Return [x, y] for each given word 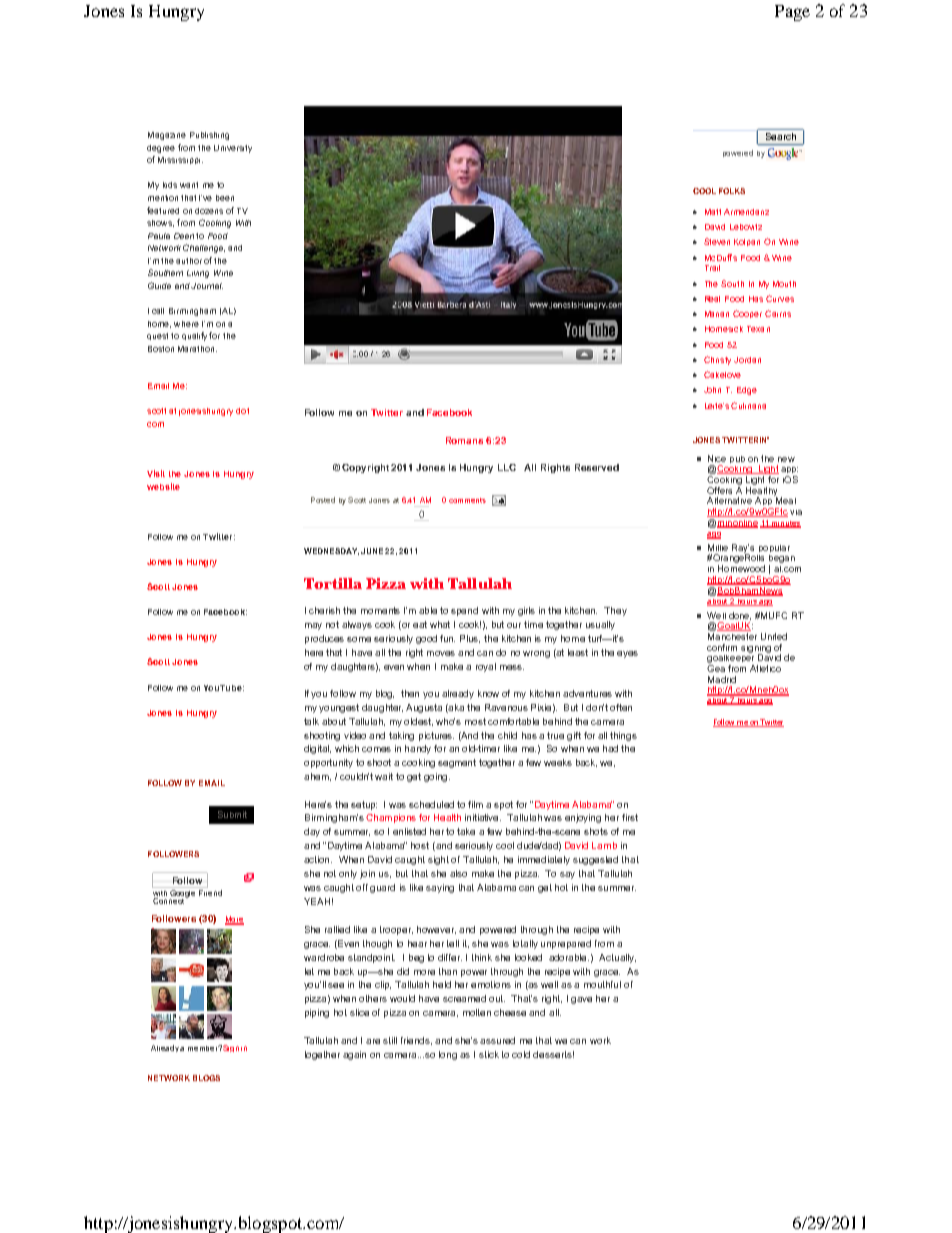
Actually [617, 958]
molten [477, 1012]
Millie [718, 547]
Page [792, 13]
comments [467, 500]
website [163, 486]
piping [317, 1013]
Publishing [209, 136]
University [233, 149]
